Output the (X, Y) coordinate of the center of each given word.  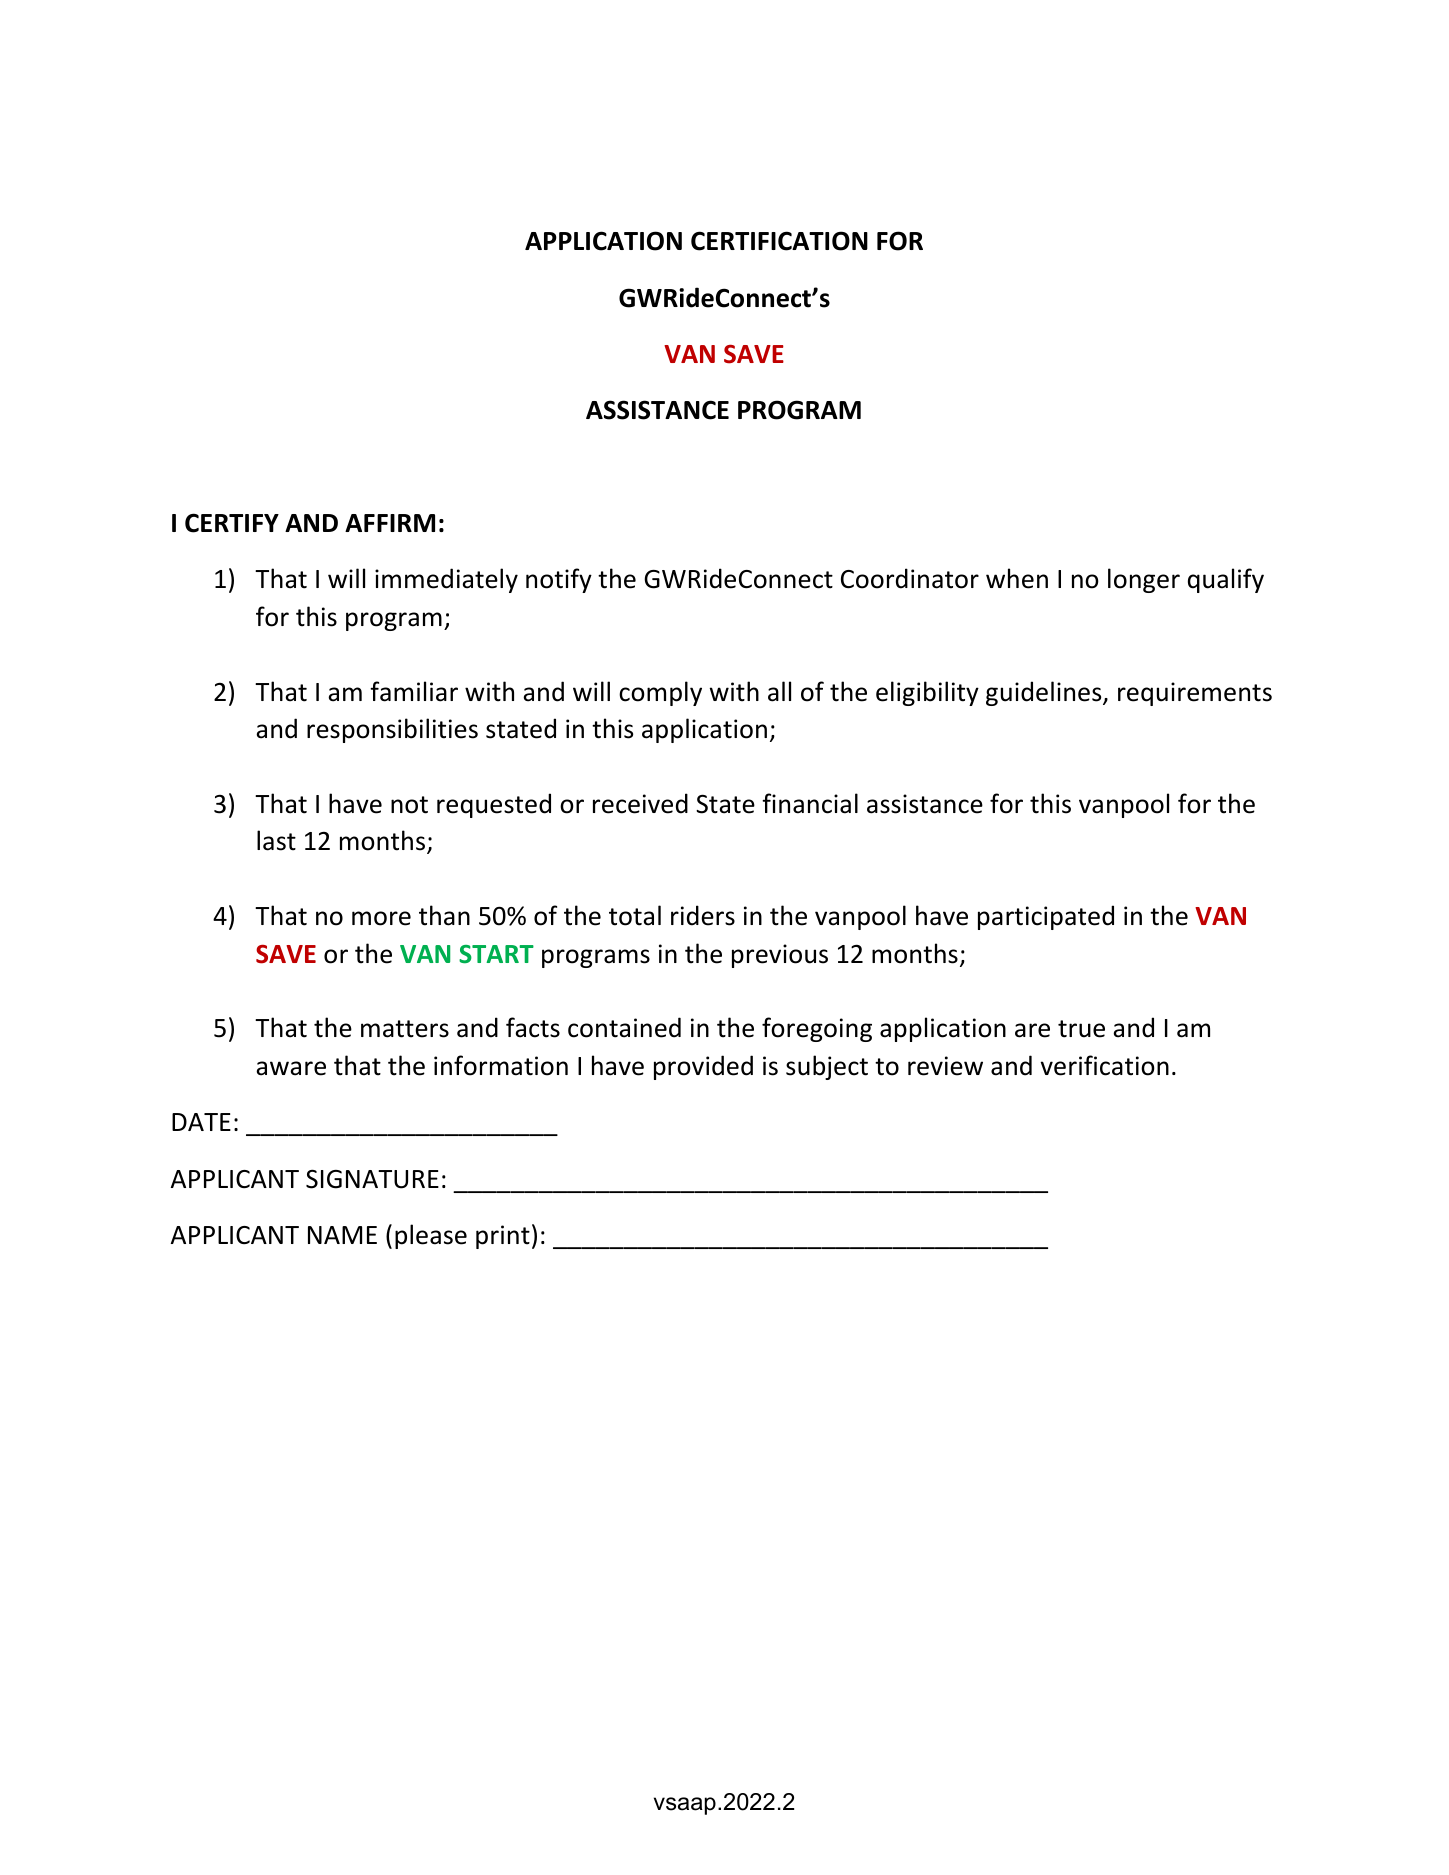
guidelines (1045, 693)
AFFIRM (390, 523)
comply (660, 693)
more (381, 918)
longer (1144, 580)
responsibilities (392, 730)
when (1017, 578)
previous (780, 956)
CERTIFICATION (779, 241)
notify (559, 580)
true (1081, 1029)
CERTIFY (232, 523)
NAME (342, 1235)
